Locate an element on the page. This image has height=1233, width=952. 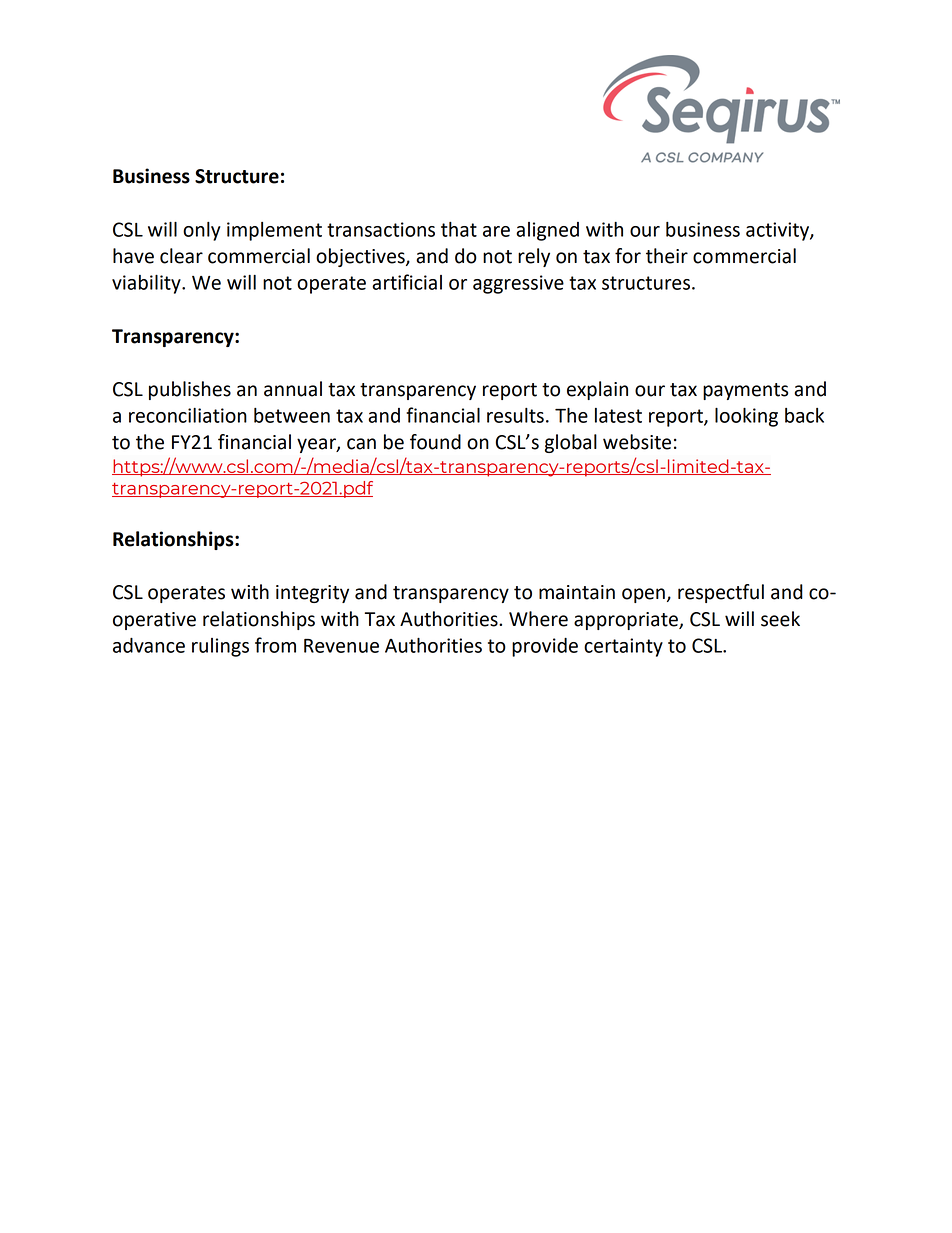
that is located at coordinates (459, 229).
